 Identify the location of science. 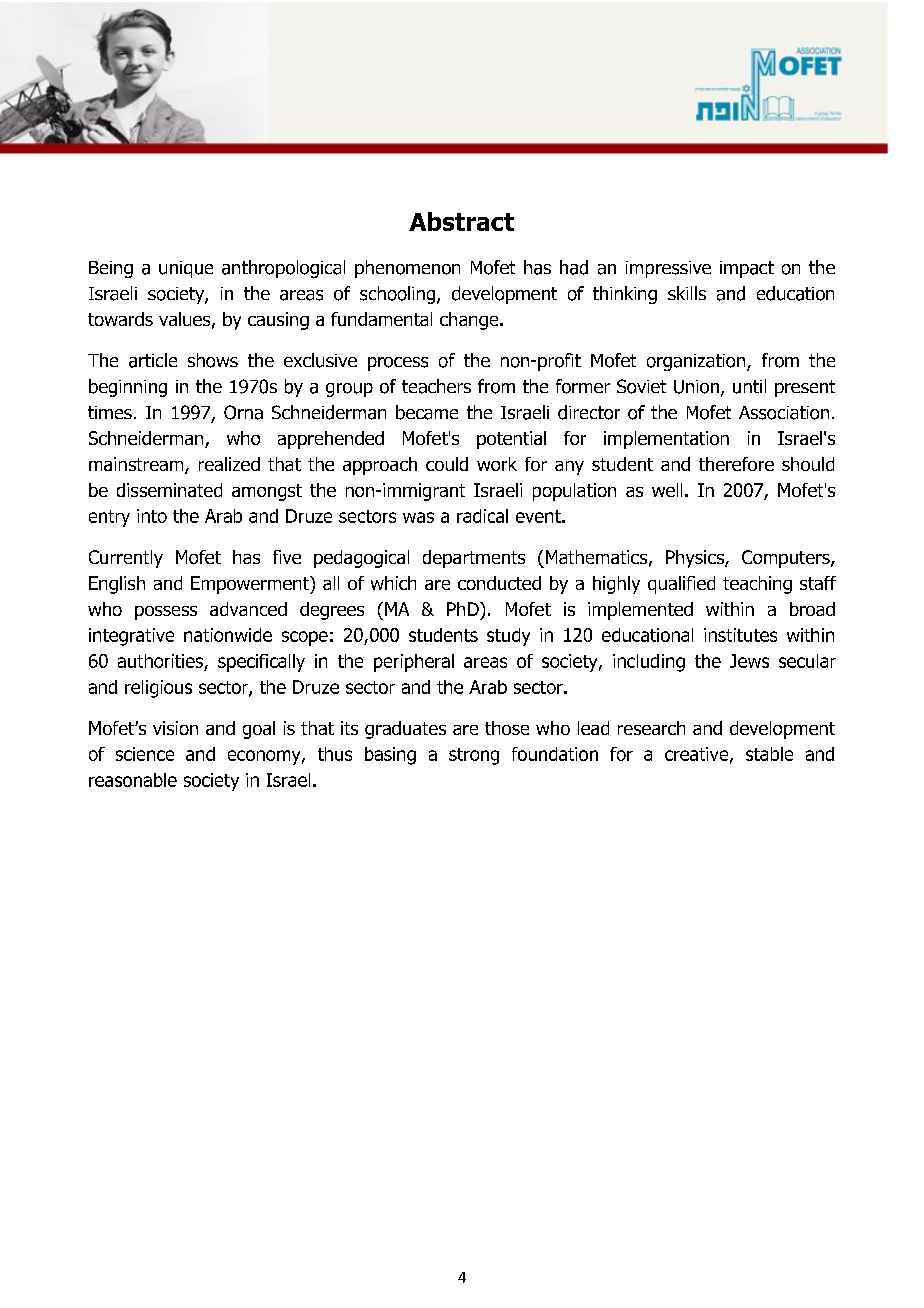
(145, 754).
